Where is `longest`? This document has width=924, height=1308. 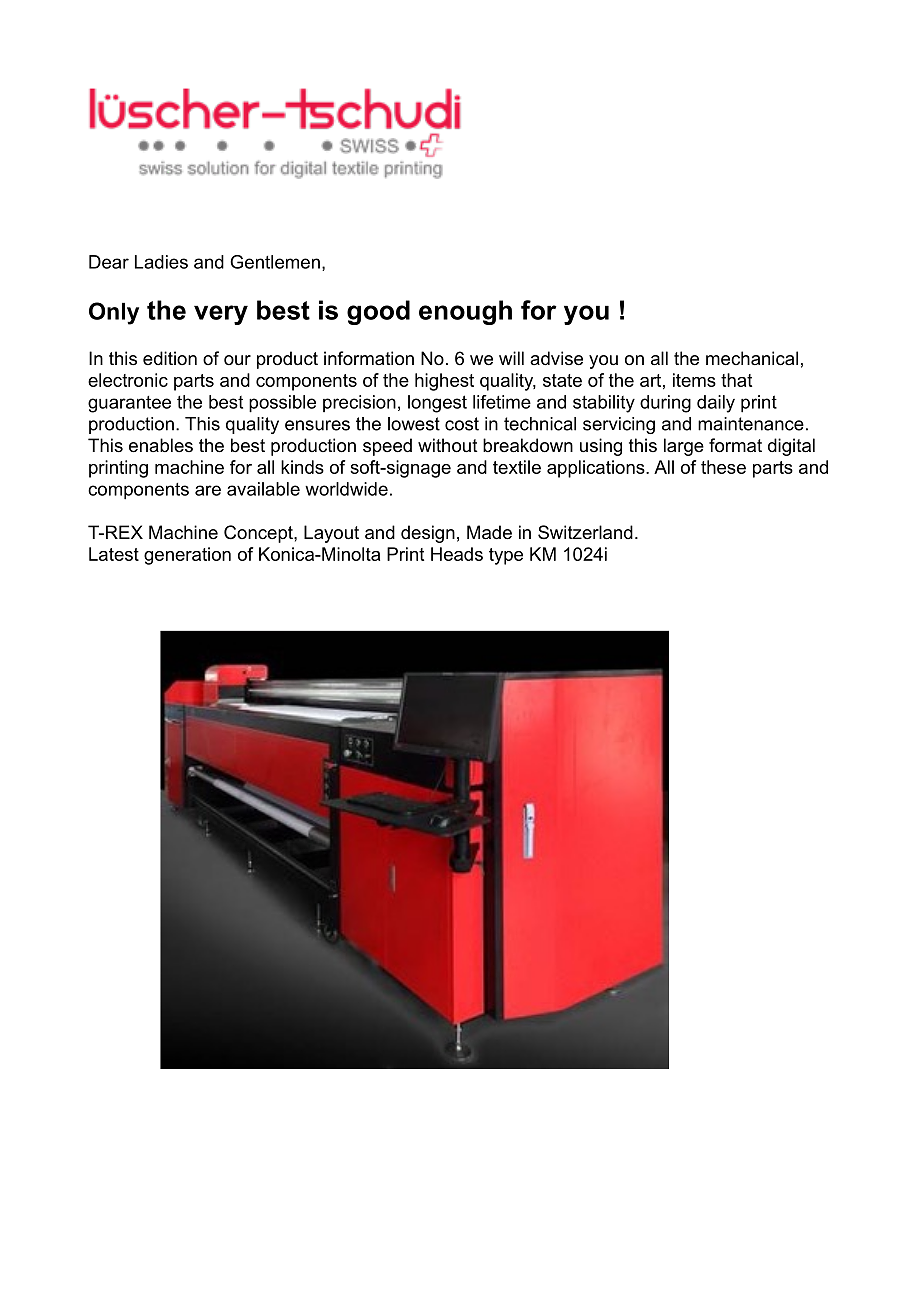
longest is located at coordinates (437, 404).
